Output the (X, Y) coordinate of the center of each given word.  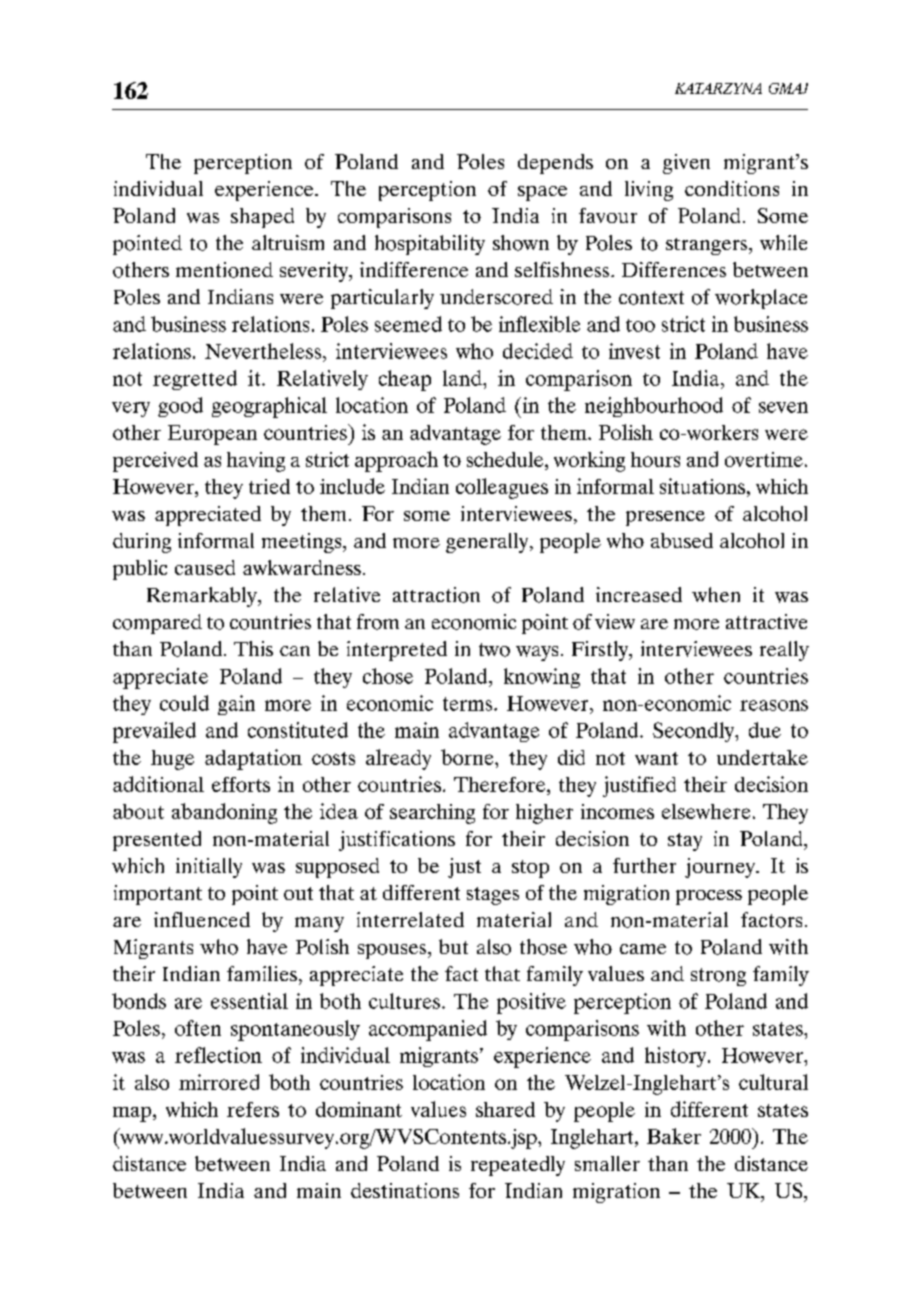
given (686, 164)
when (716, 594)
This (253, 648)
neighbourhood (654, 407)
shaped (262, 218)
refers (253, 1109)
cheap (405, 380)
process (709, 897)
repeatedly (518, 1166)
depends (555, 164)
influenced (202, 919)
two (494, 650)
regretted (195, 380)
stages (493, 896)
